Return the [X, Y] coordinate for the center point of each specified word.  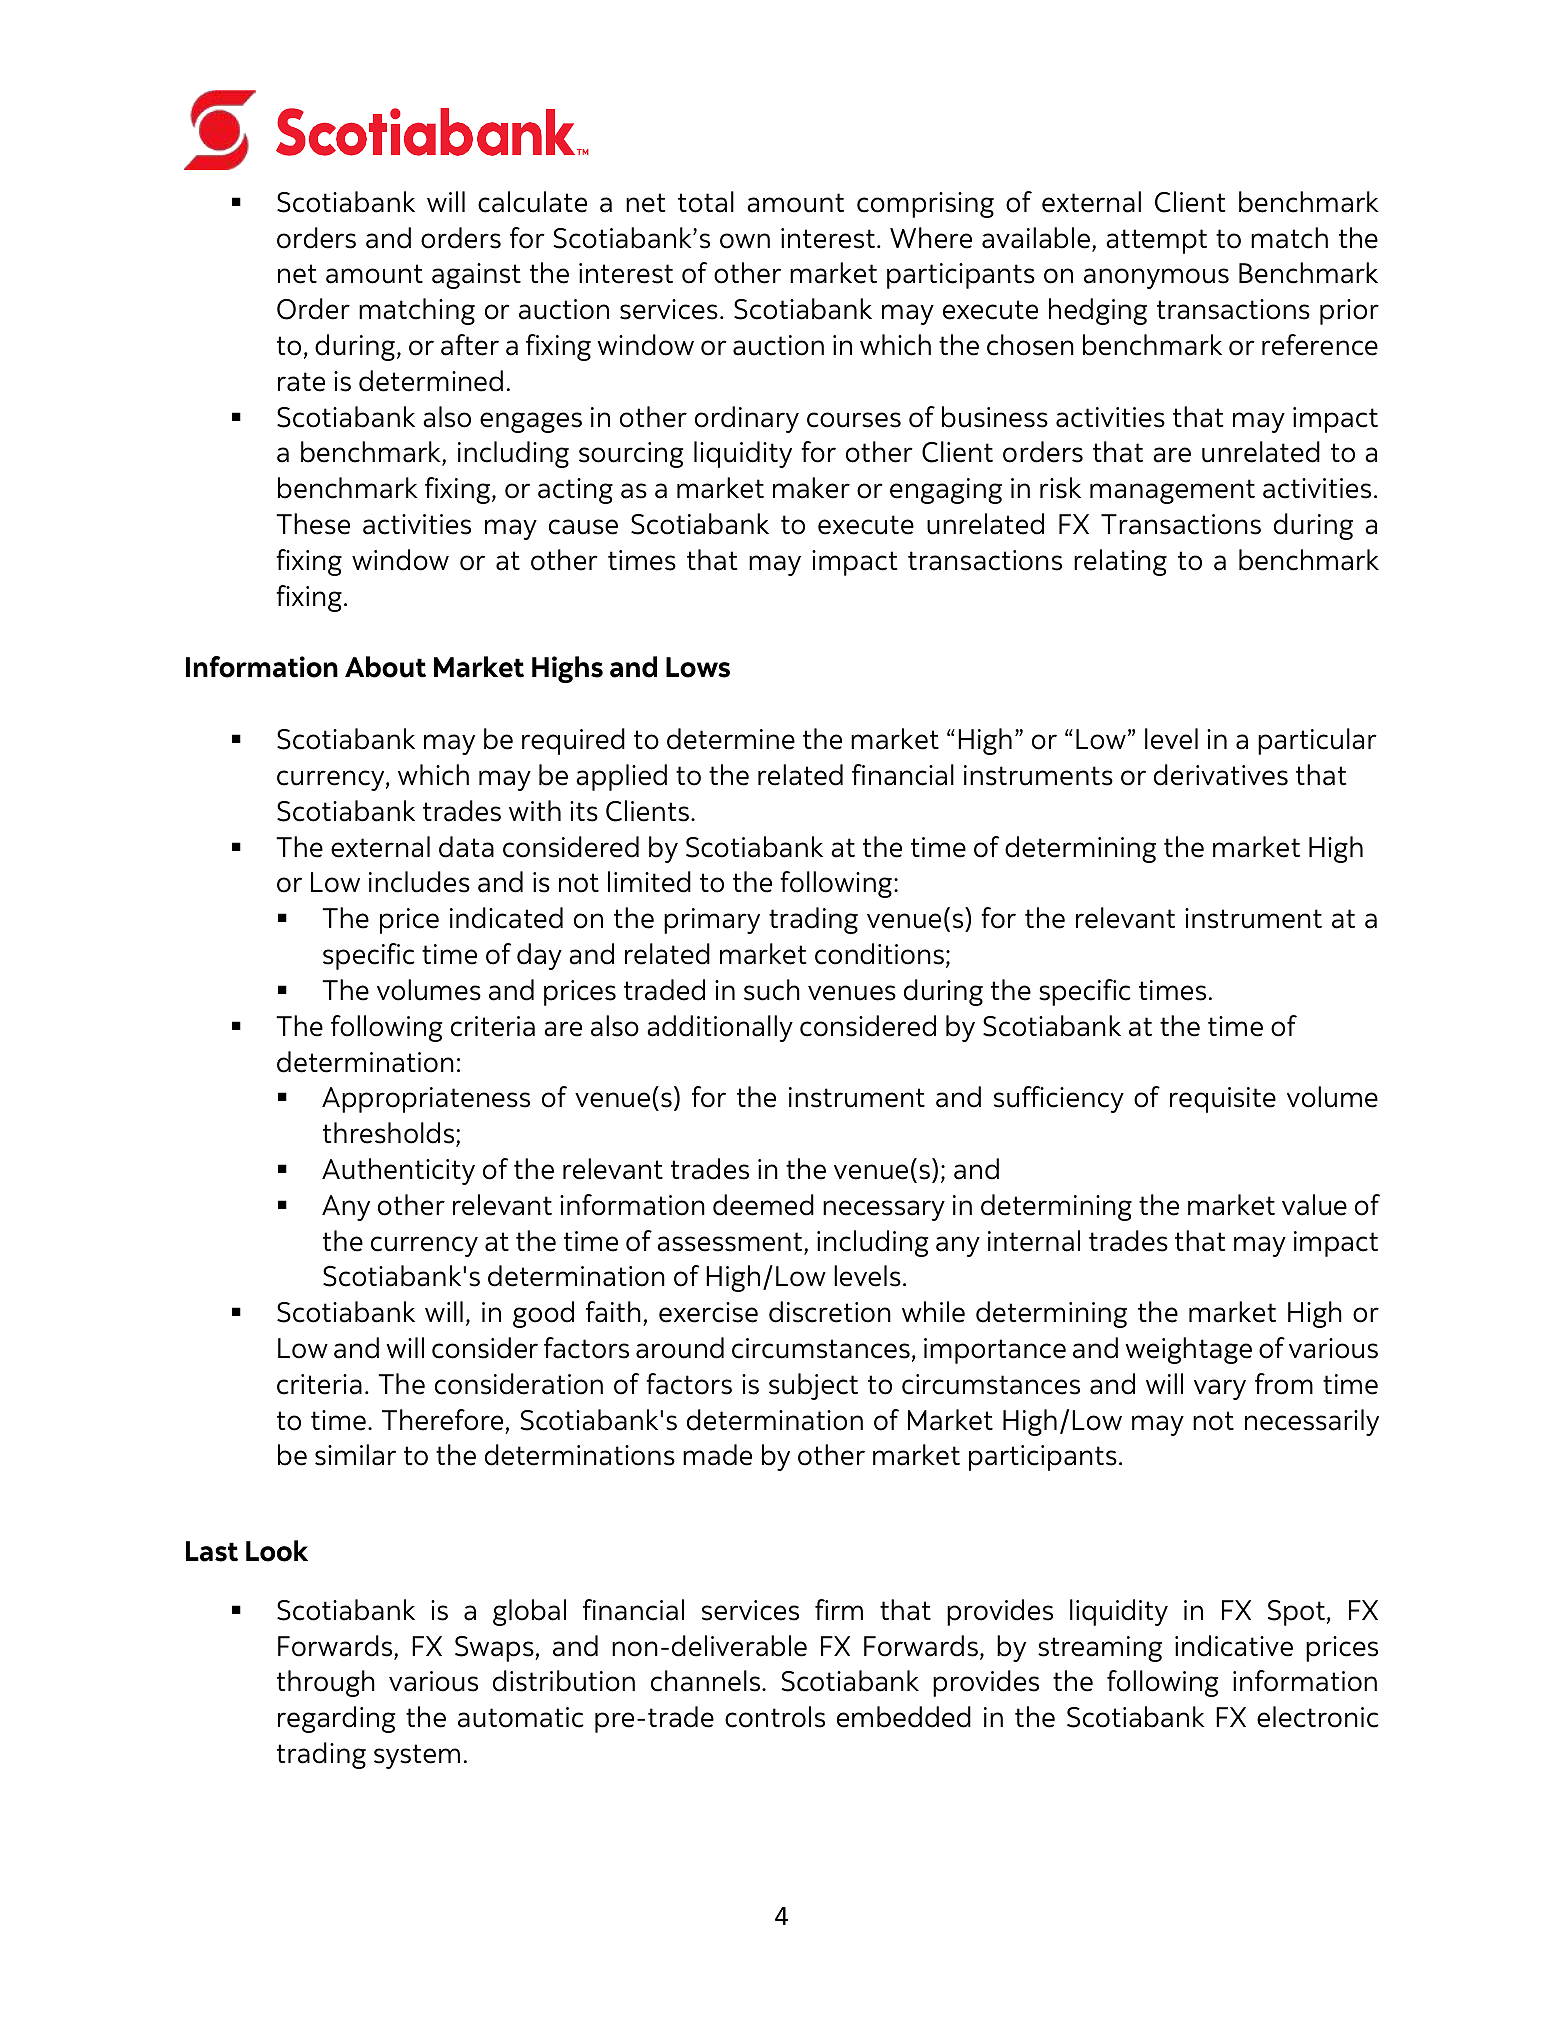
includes [419, 882]
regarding [336, 1719]
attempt [1156, 241]
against [476, 276]
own [745, 241]
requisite [1223, 1100]
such [772, 990]
